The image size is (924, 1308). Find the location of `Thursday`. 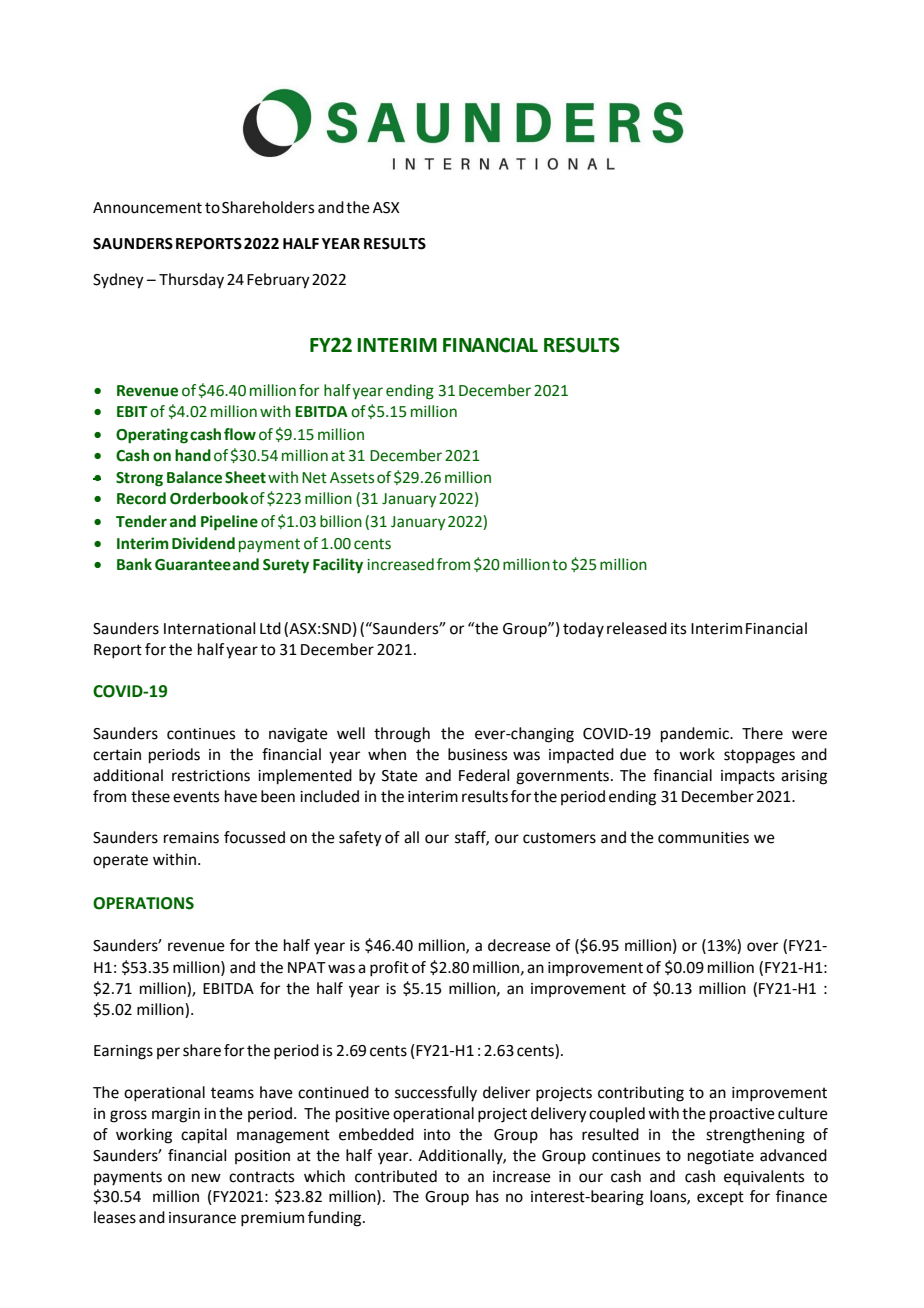

Thursday is located at coordinates (191, 281).
